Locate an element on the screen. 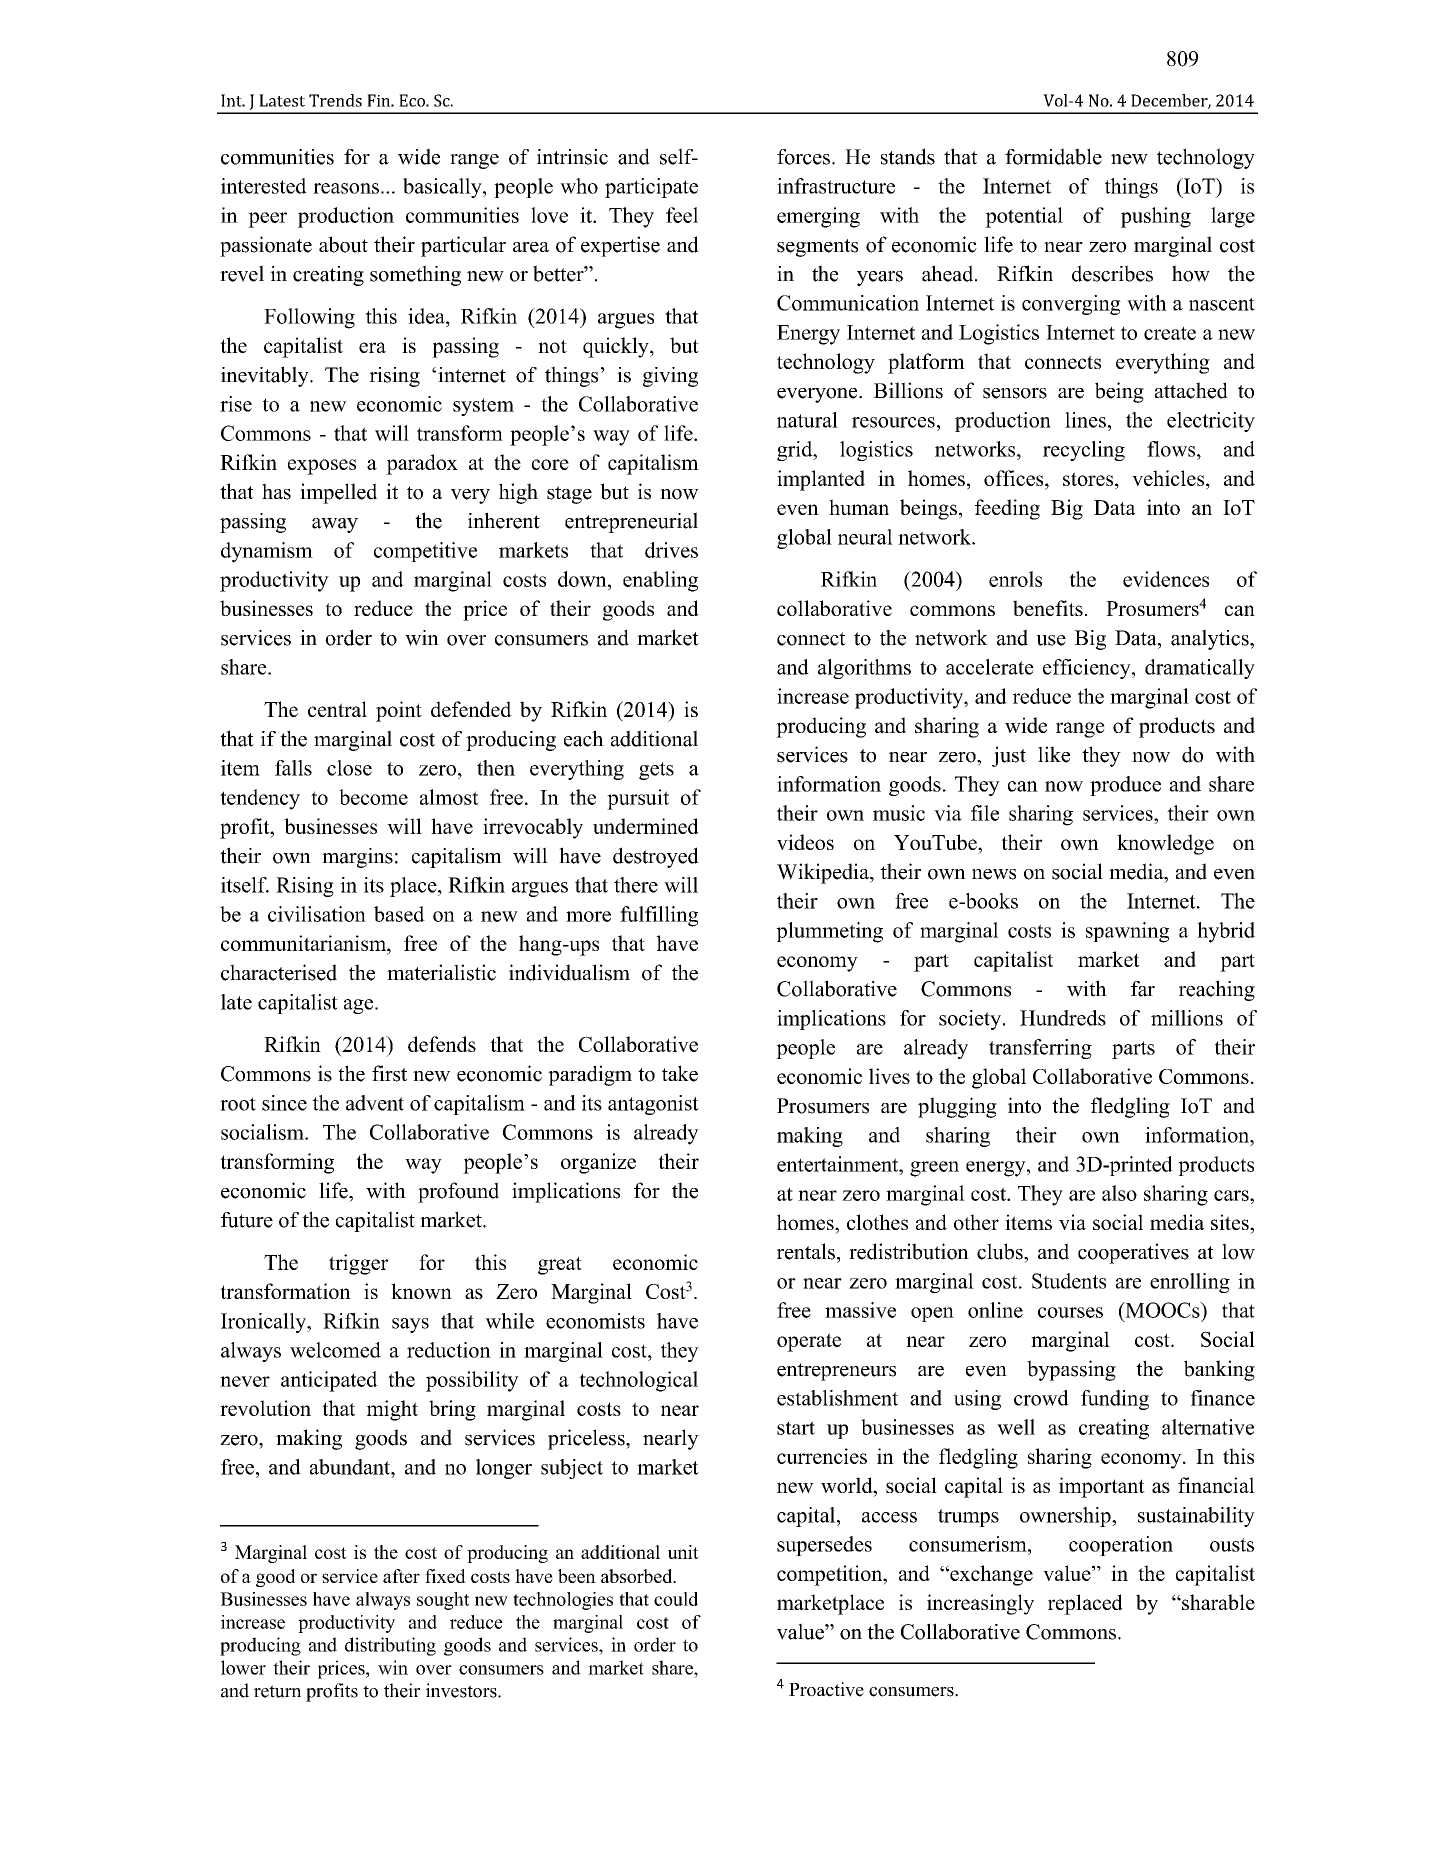  take is located at coordinates (680, 1073).
